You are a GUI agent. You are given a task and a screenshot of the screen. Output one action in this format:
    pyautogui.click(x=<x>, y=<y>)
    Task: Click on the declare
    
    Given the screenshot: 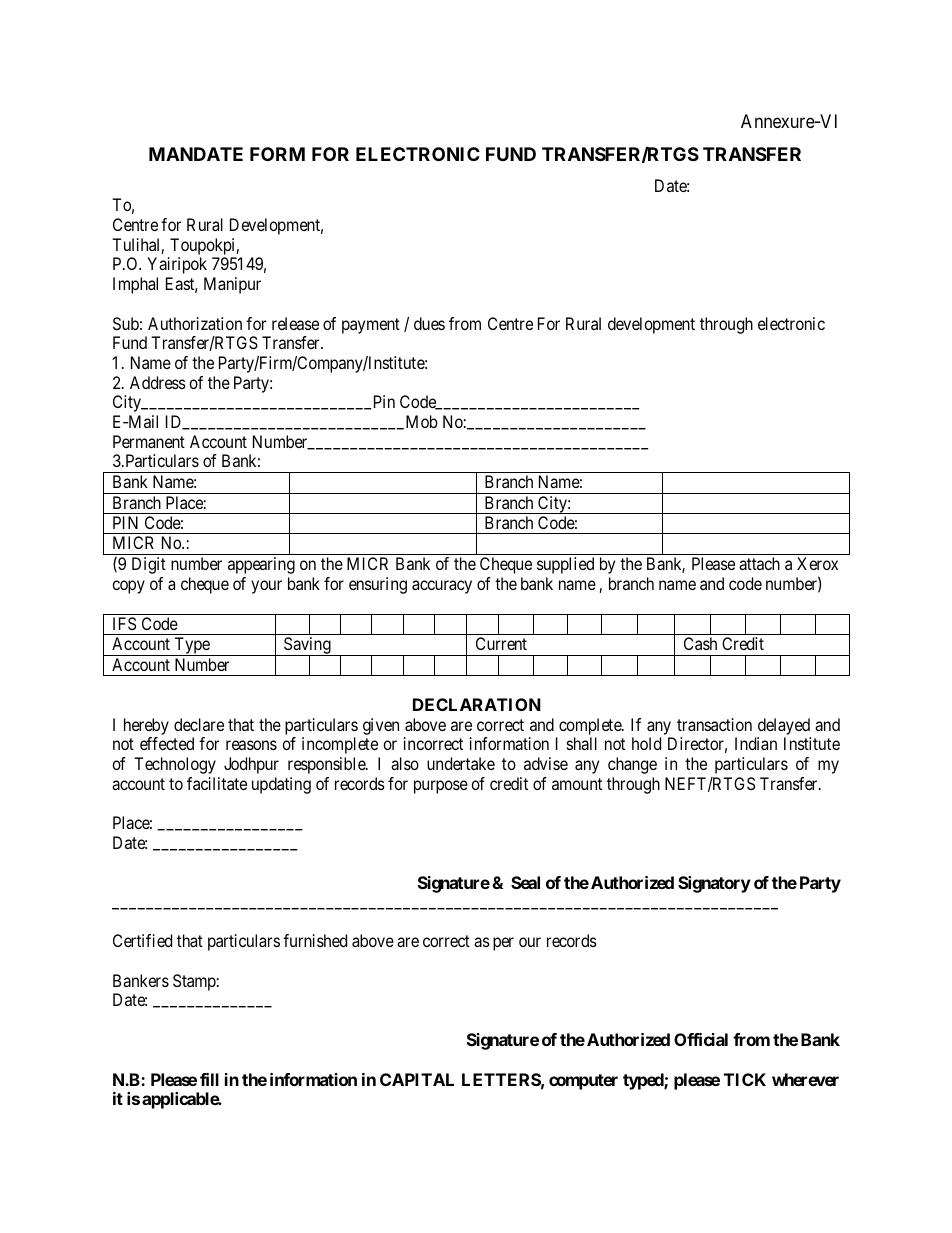 What is the action you would take?
    pyautogui.click(x=199, y=724)
